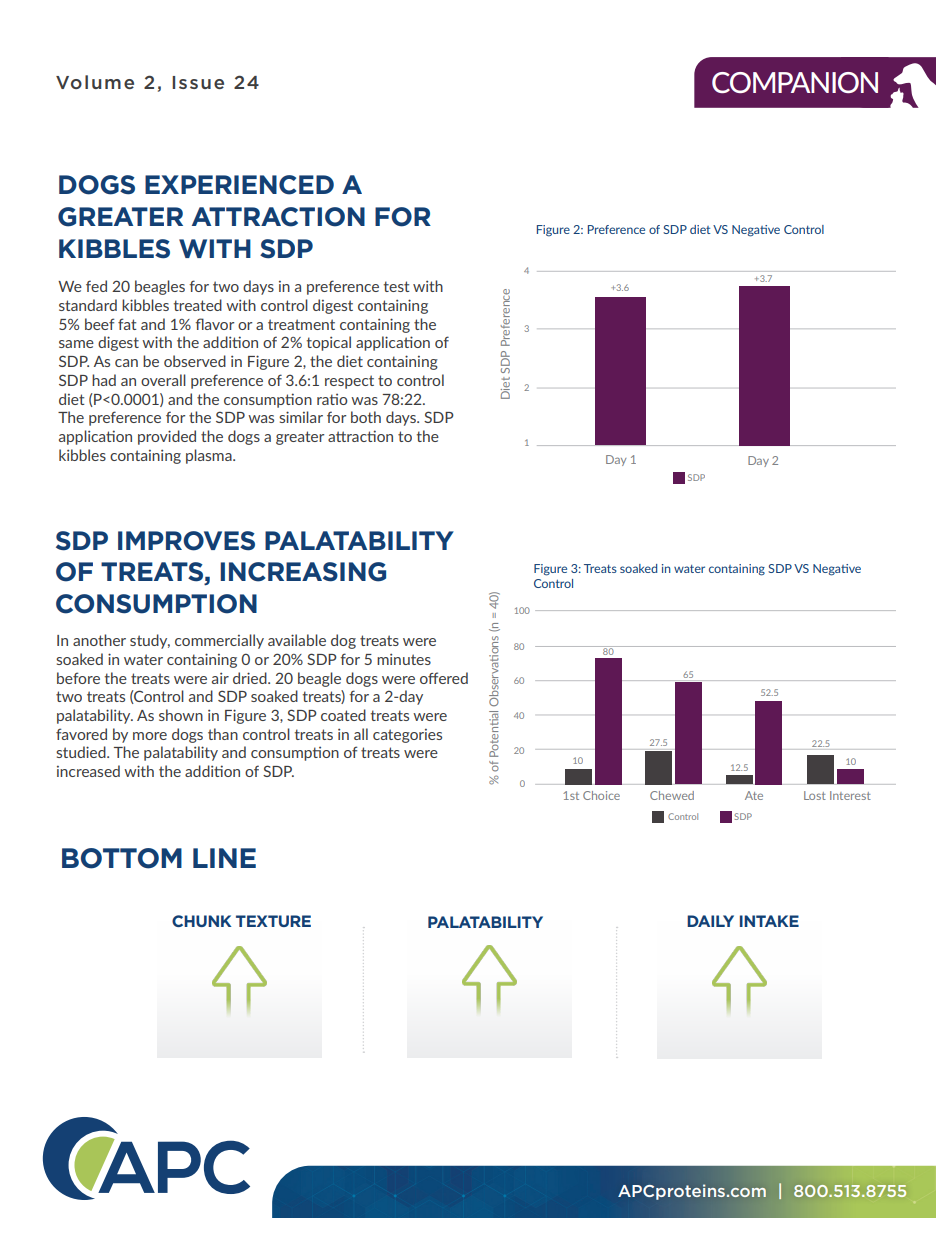 The width and height of the page is (952, 1233). Describe the element at coordinates (444, 678) in the page. I see `offered` at that location.
